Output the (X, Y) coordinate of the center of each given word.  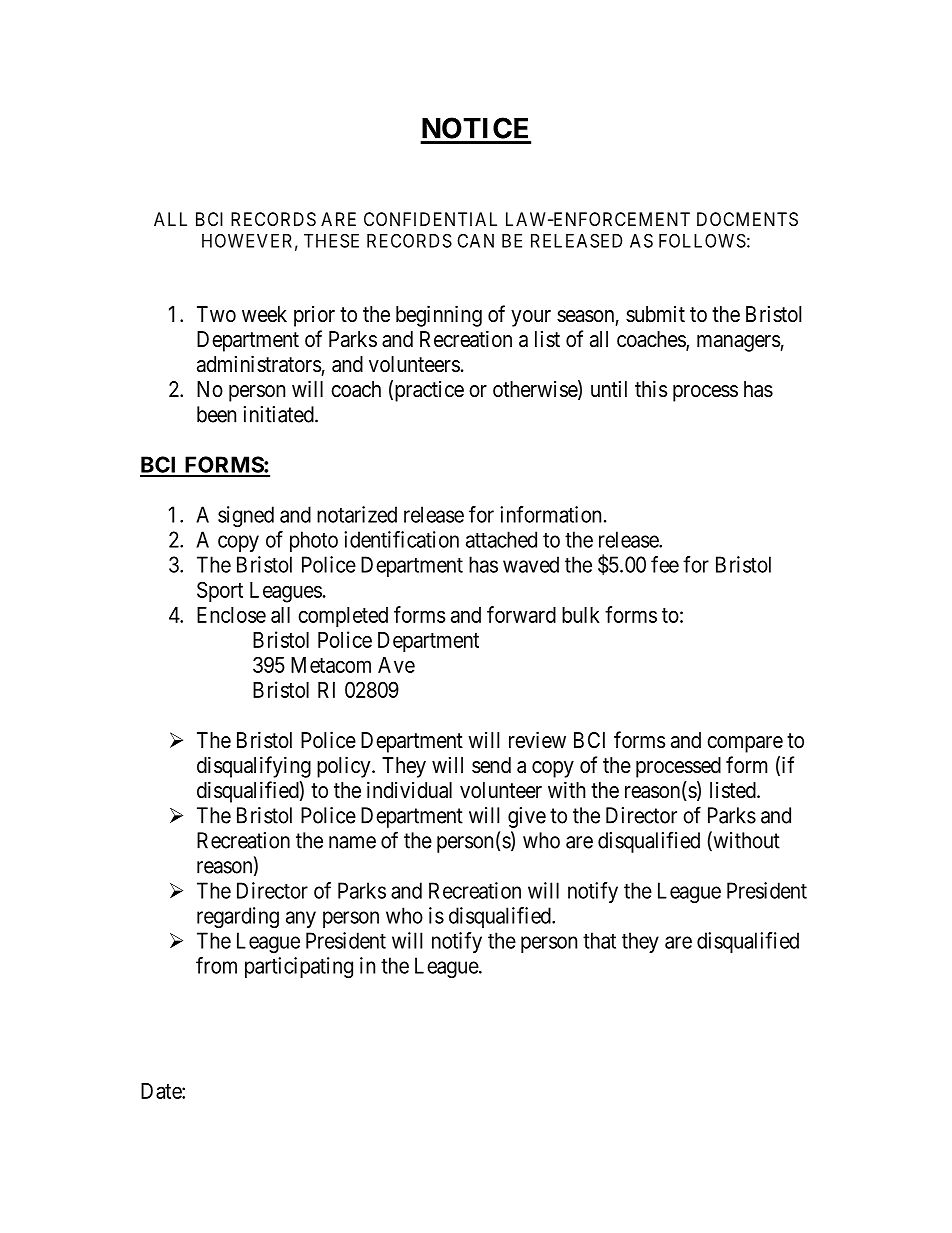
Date (162, 1091)
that (599, 940)
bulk (581, 615)
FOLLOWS (702, 240)
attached (501, 539)
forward (521, 614)
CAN (475, 240)
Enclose (231, 615)
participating (299, 967)
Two (216, 314)
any (301, 919)
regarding (238, 917)
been (216, 414)
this (651, 388)
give (527, 817)
